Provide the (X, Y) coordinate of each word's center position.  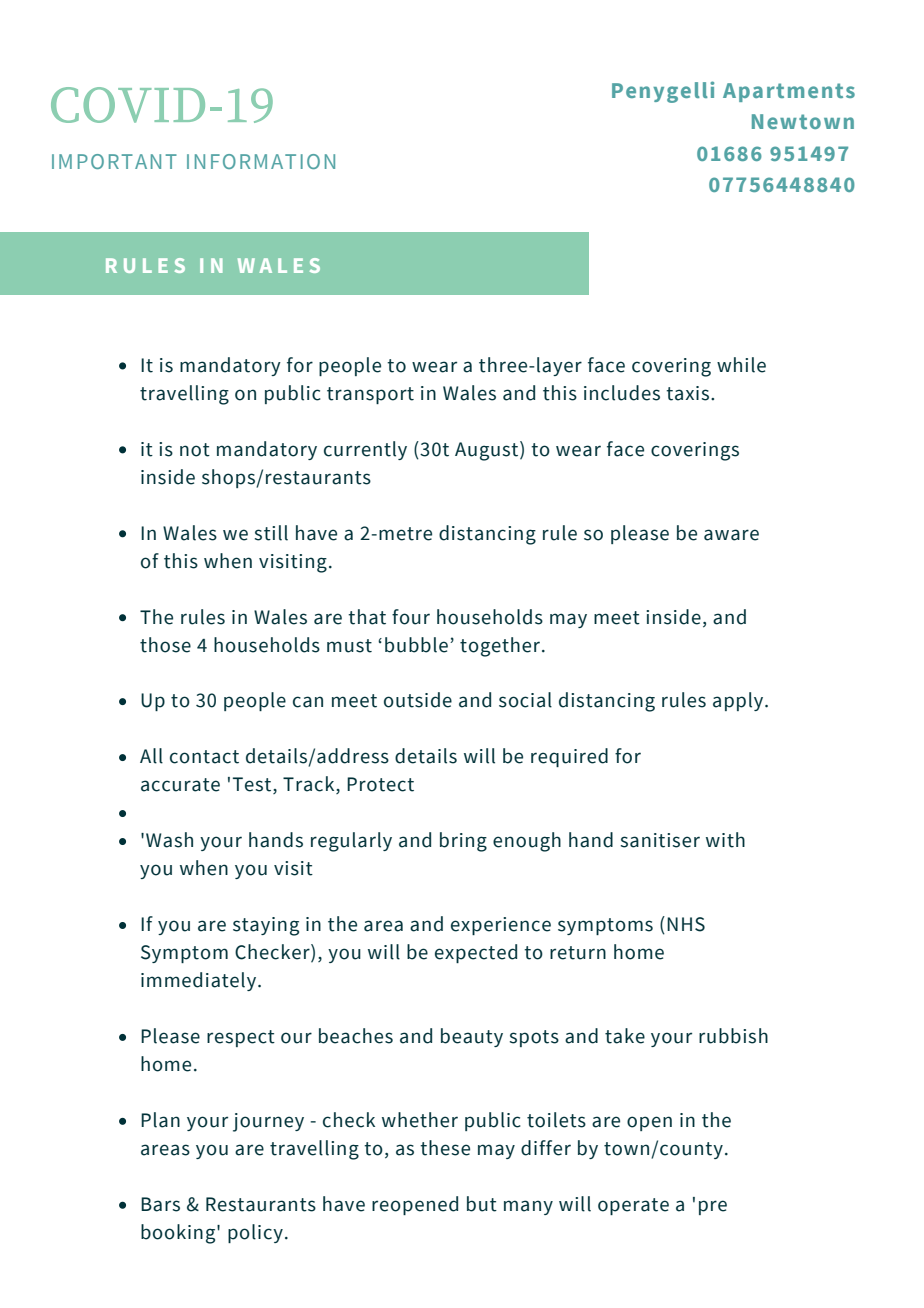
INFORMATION (261, 161)
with (725, 840)
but (482, 1204)
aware (731, 535)
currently (365, 450)
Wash (169, 840)
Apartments (789, 92)
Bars (160, 1204)
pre (713, 1207)
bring (463, 842)
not (195, 450)
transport (370, 395)
